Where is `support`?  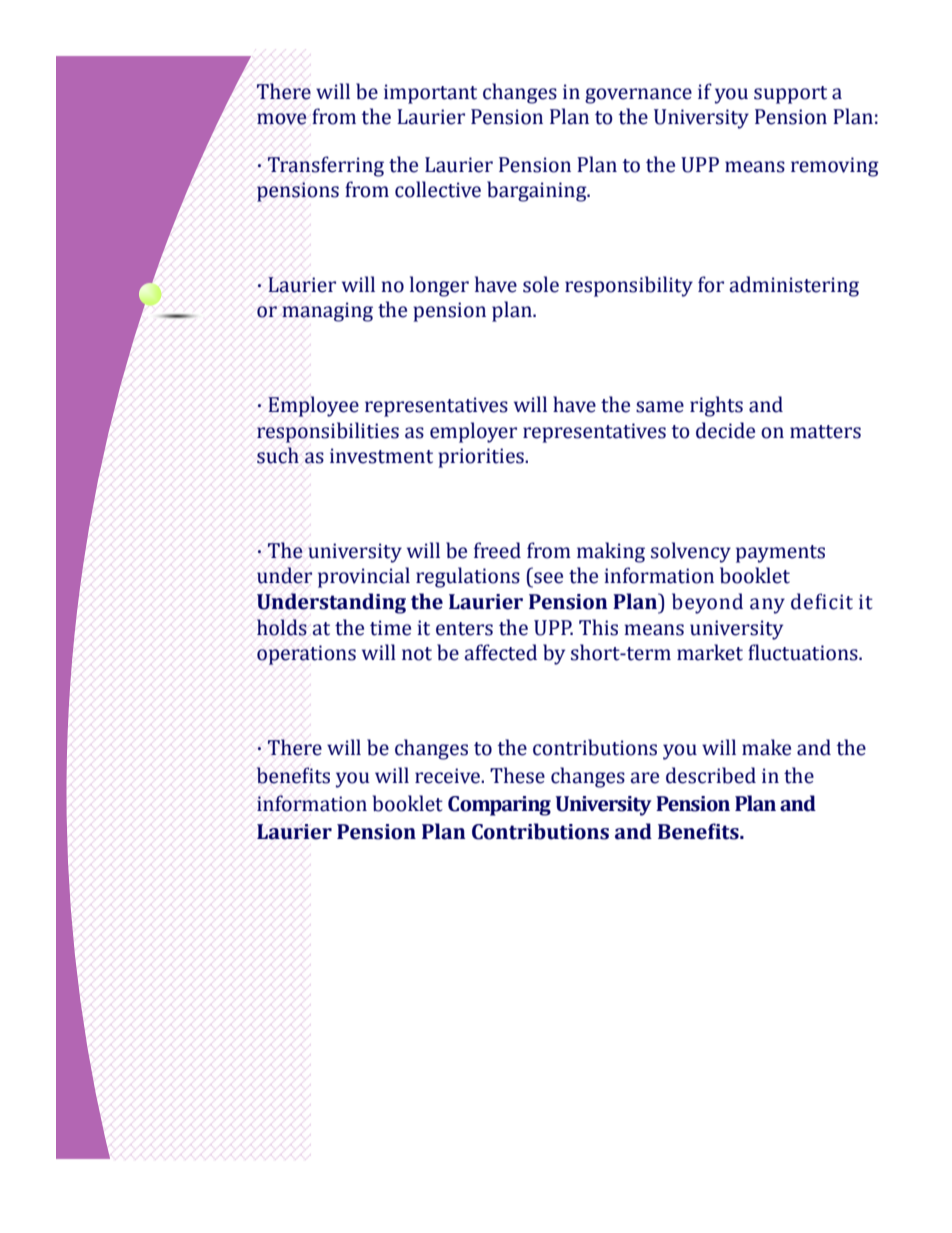 support is located at coordinates (790, 95).
